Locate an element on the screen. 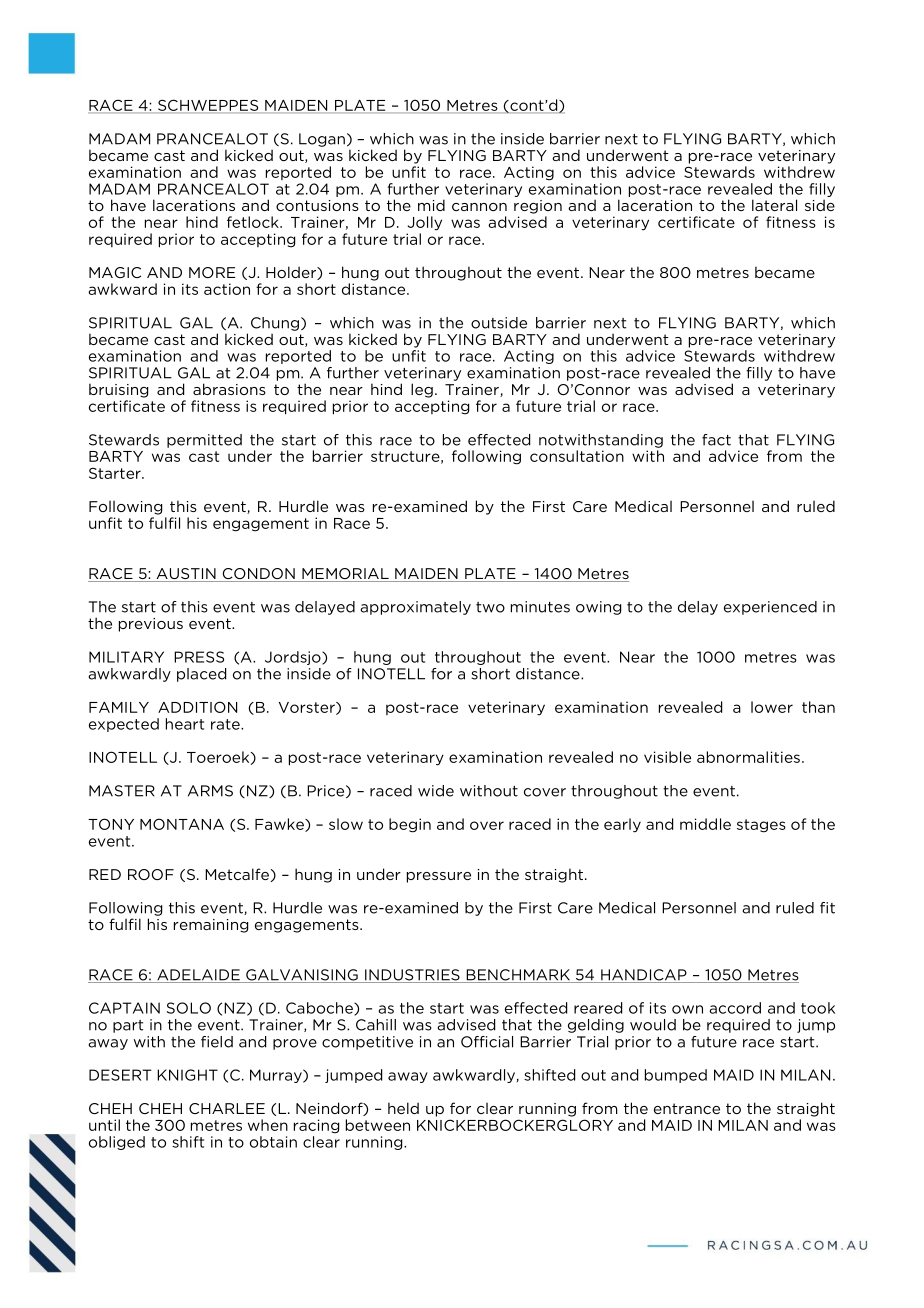 The image size is (924, 1308). KNIGHT is located at coordinates (187, 1075).
